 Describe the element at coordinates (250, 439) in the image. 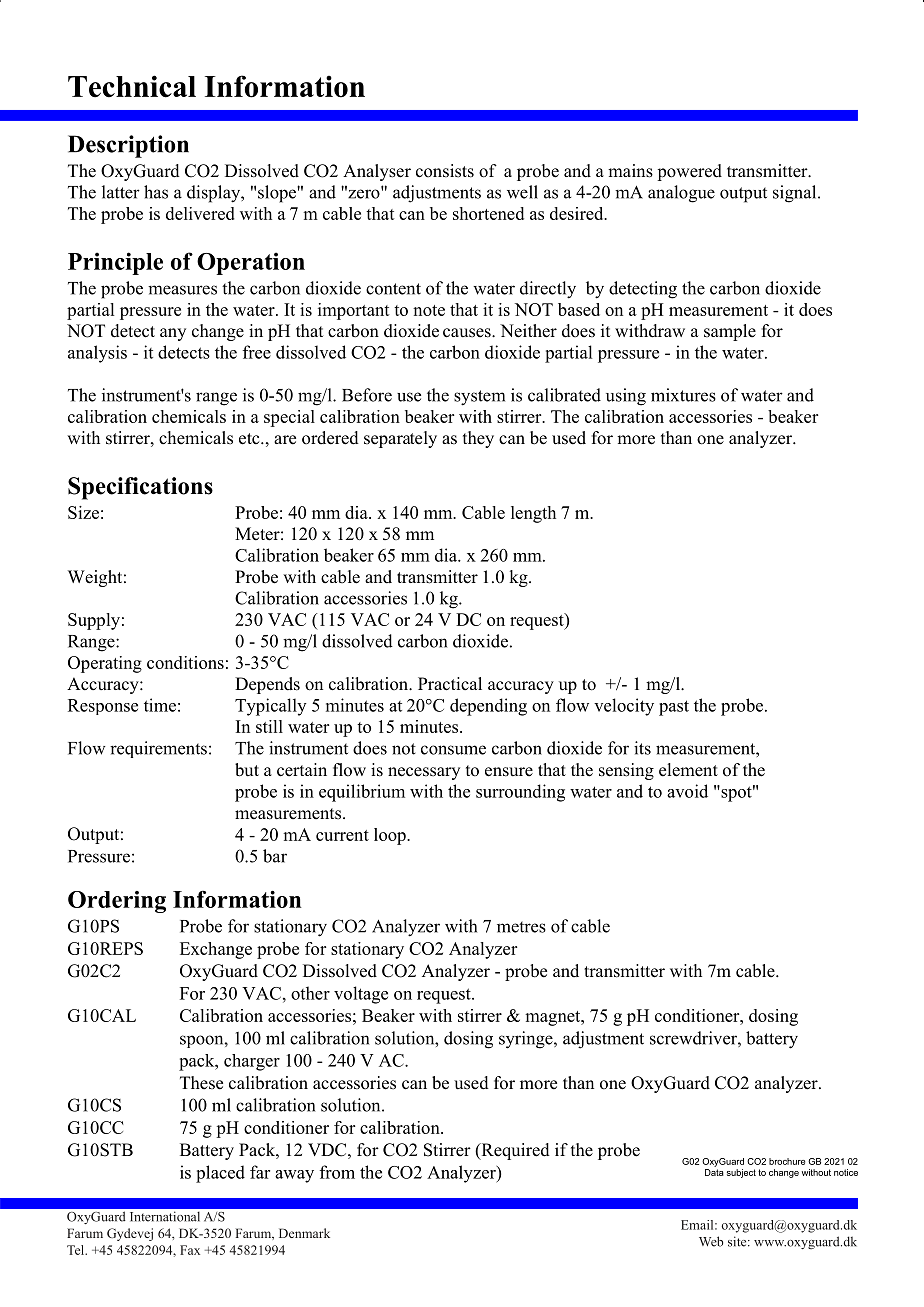

I see `etc` at that location.
